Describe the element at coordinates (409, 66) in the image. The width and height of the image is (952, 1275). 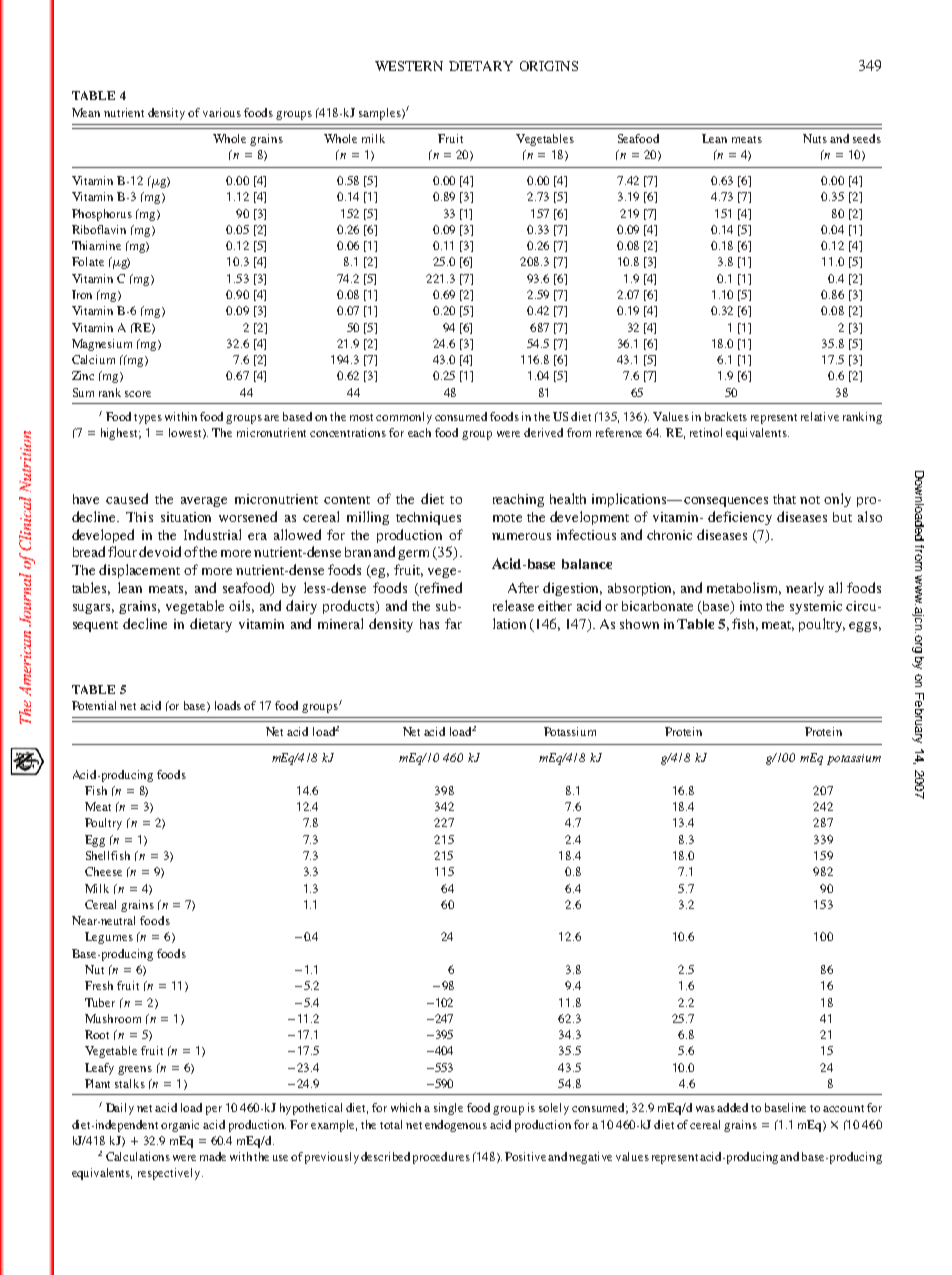
I see `WESTERN` at that location.
